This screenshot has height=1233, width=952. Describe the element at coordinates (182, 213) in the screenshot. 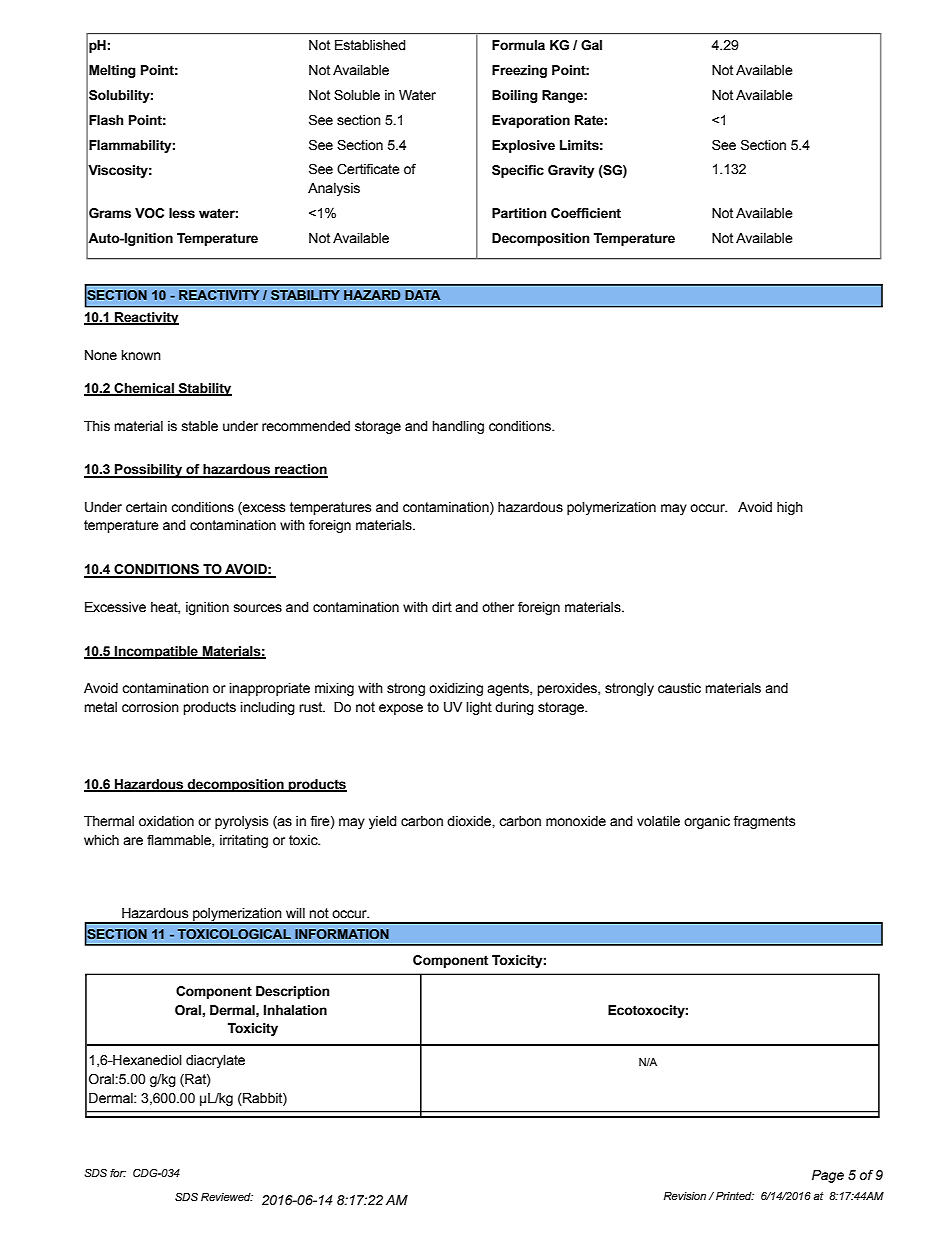

I see `less` at that location.
